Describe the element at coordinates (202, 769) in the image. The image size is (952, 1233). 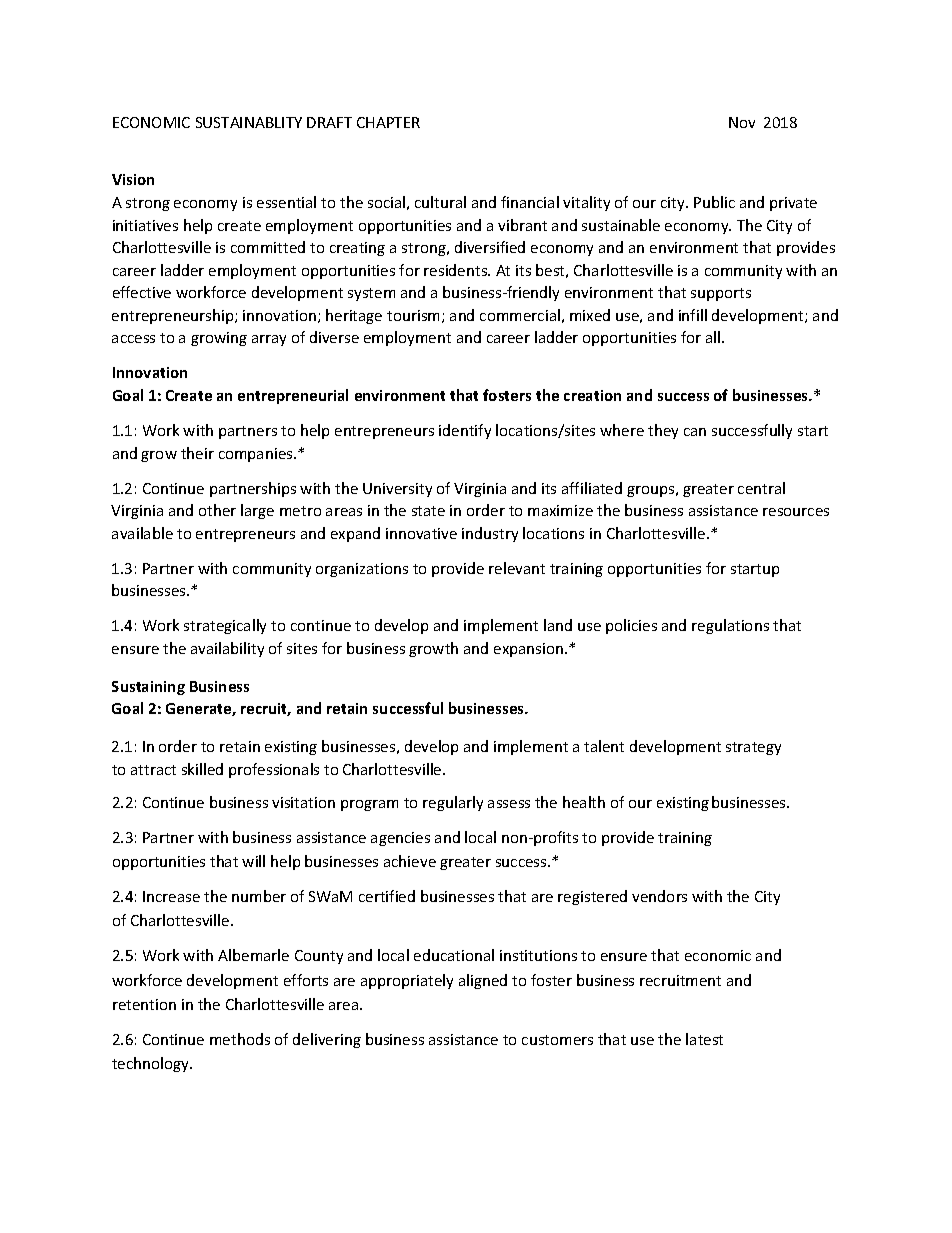
I see `skilled` at that location.
